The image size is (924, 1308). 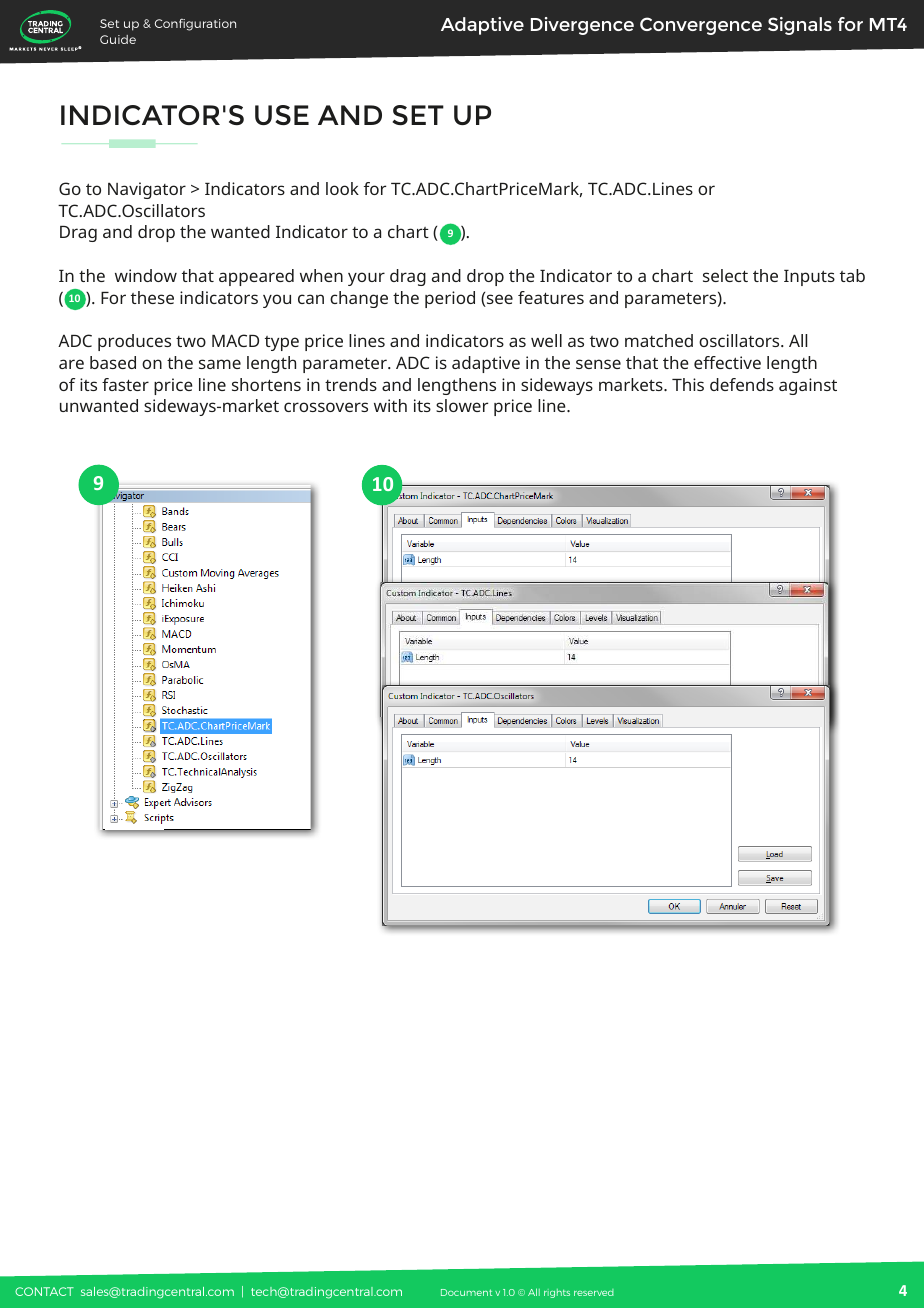 What do you see at coordinates (727, 362) in the page?
I see `effective` at bounding box center [727, 362].
